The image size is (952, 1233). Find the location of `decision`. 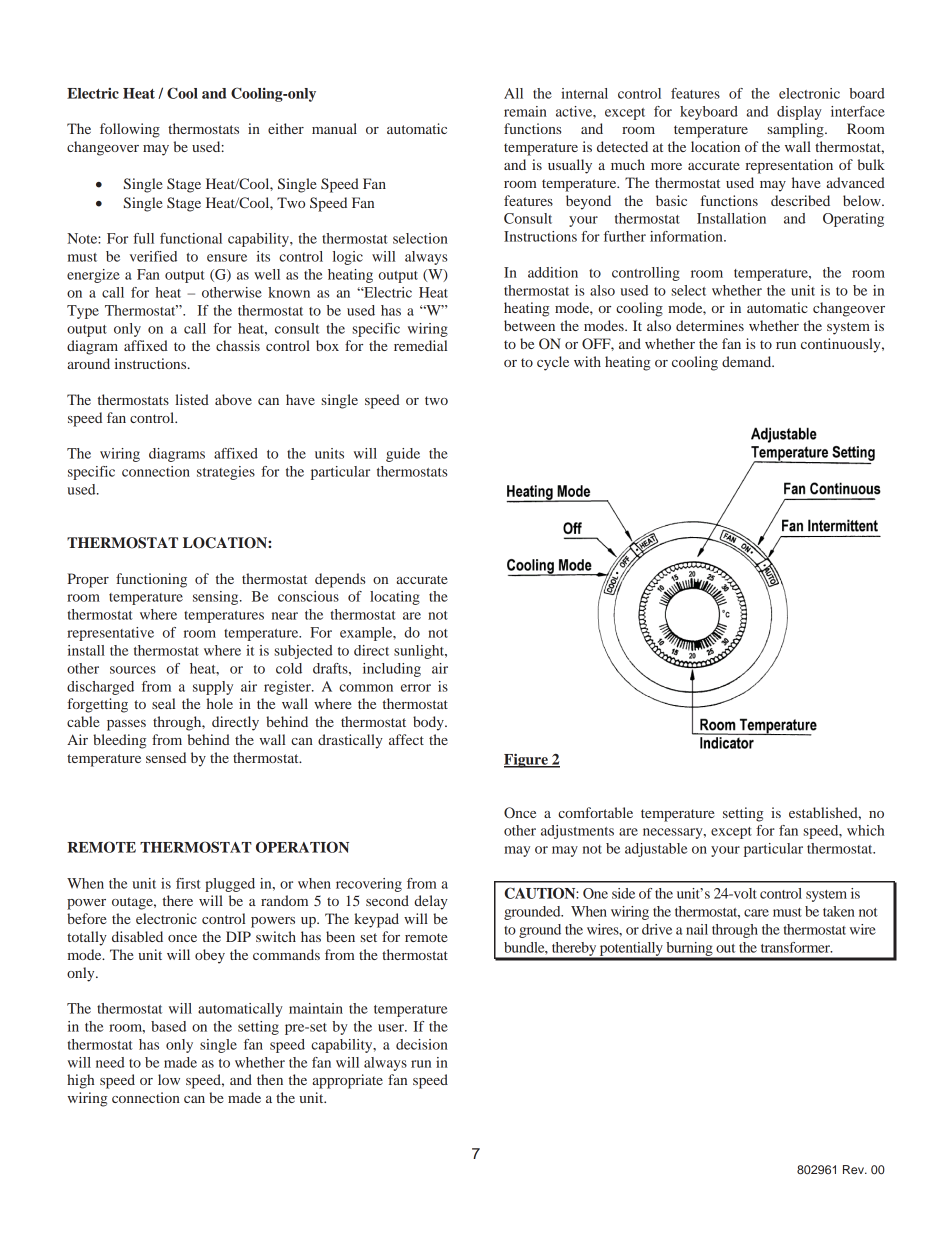

decision is located at coordinates (422, 1044).
